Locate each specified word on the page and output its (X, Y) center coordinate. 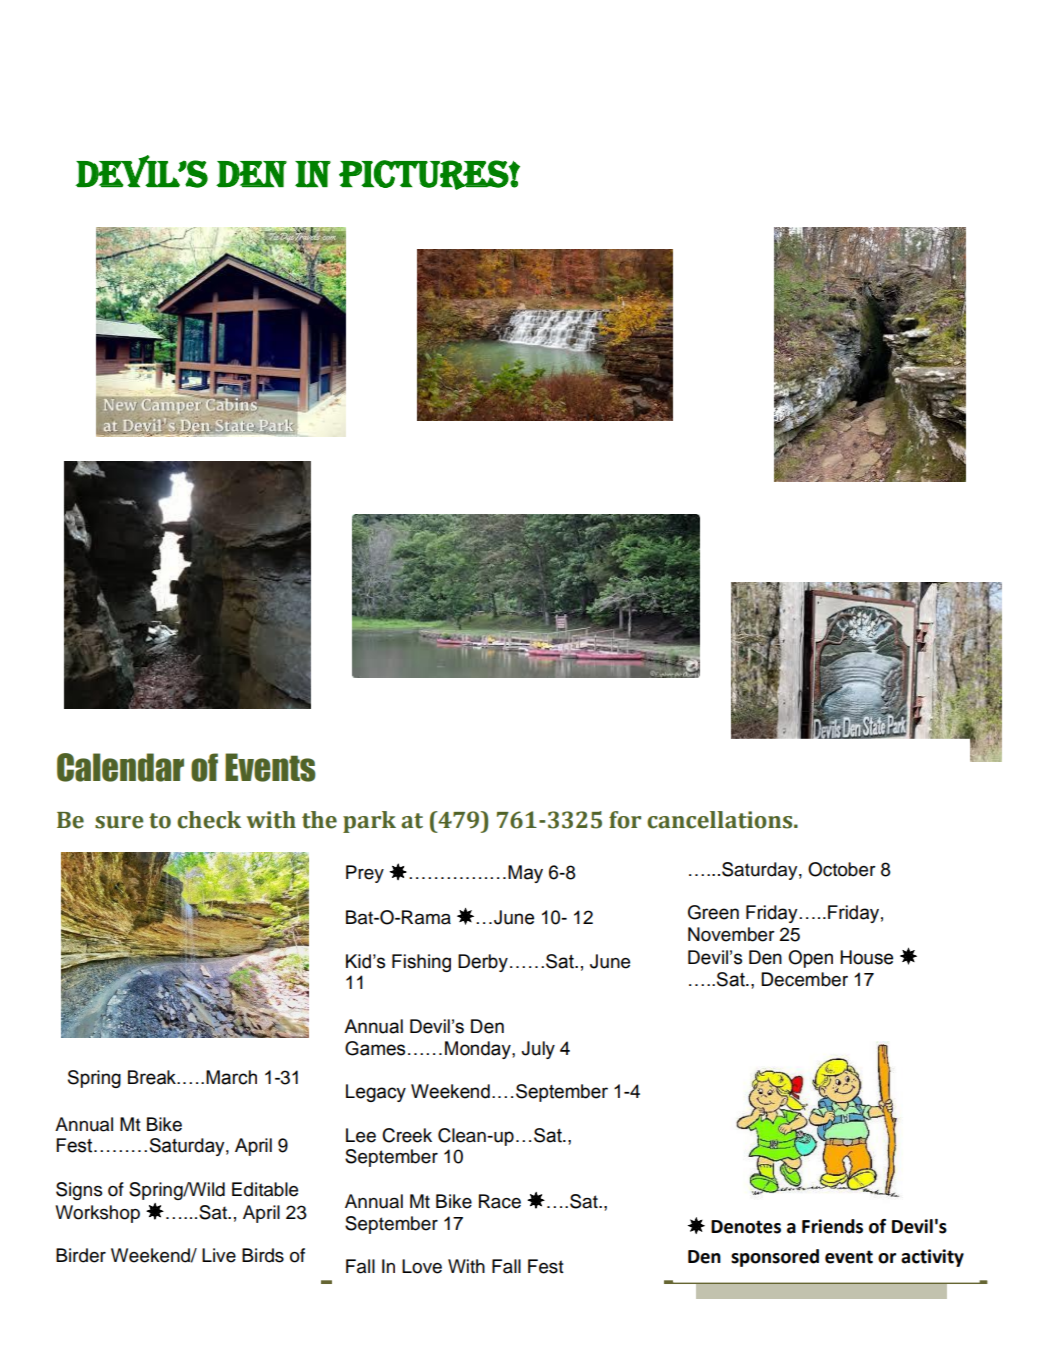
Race (500, 1201)
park (369, 822)
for (625, 820)
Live (219, 1255)
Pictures (424, 175)
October (842, 869)
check (209, 820)
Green (713, 912)
